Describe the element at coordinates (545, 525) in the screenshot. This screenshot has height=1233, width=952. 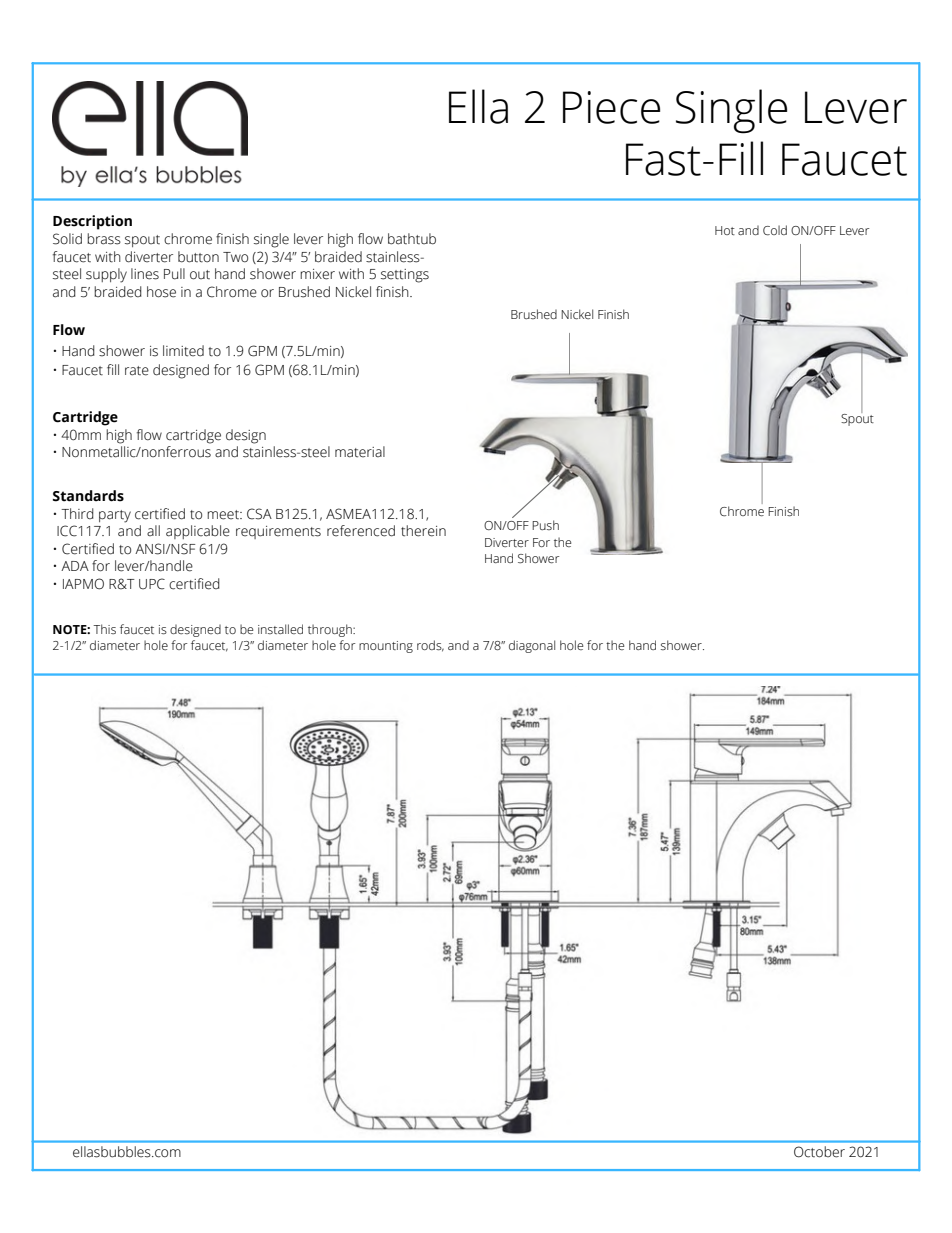
I see `Push` at that location.
